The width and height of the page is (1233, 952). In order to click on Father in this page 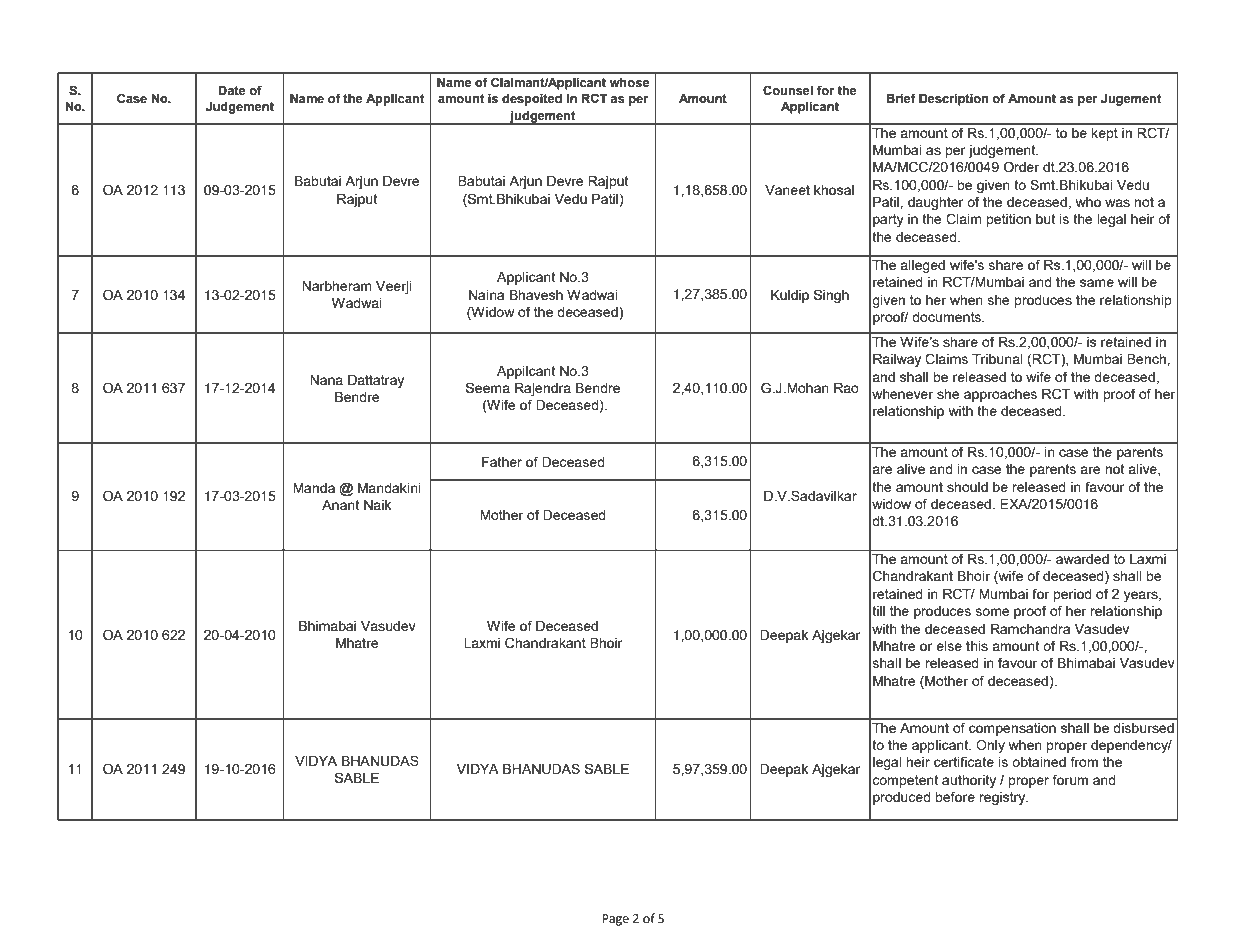, I will do `click(502, 462)`.
